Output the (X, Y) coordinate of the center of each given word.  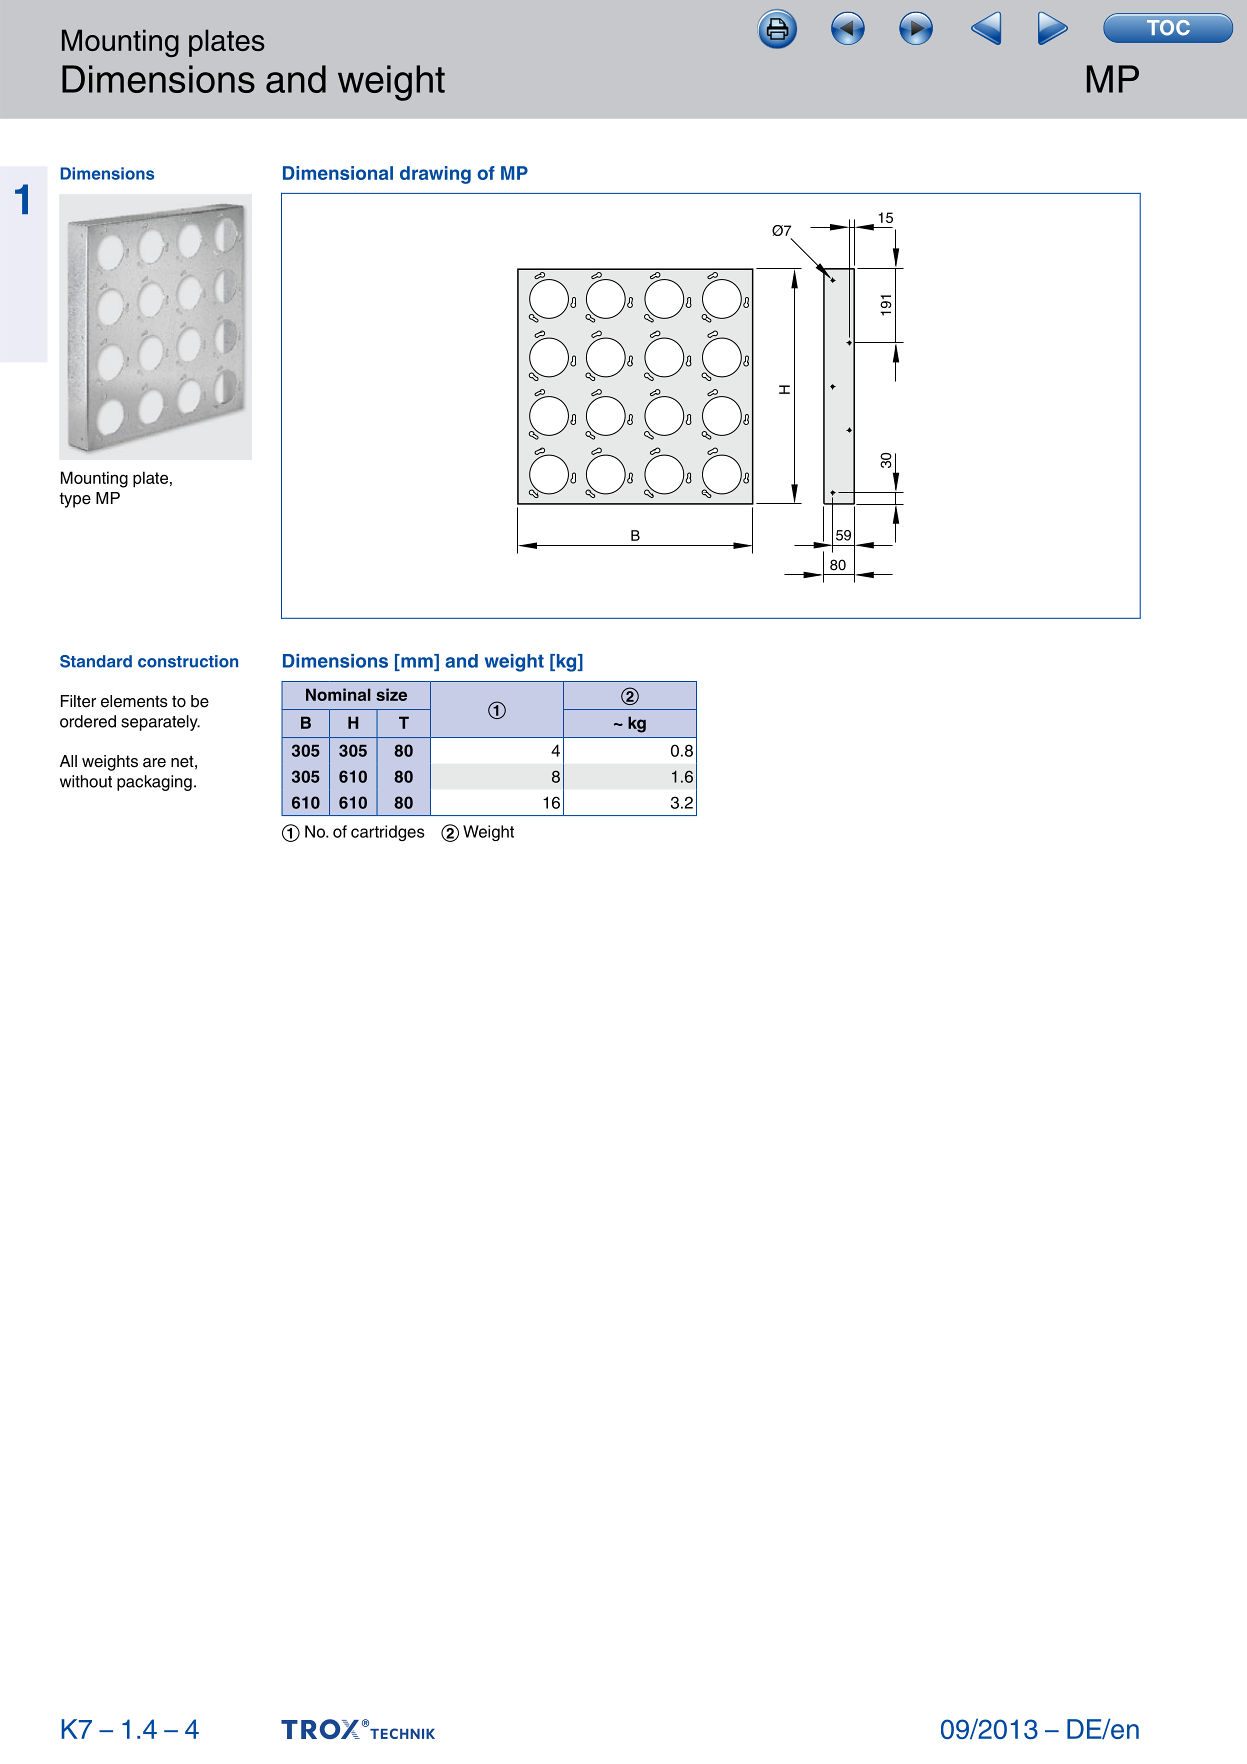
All (68, 761)
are (154, 763)
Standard (96, 661)
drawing (435, 175)
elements (134, 701)
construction (188, 661)
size (391, 694)
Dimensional (338, 173)
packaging (154, 783)
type (75, 500)
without (86, 781)
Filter (78, 701)
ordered (88, 721)
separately (160, 723)
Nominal (338, 694)
